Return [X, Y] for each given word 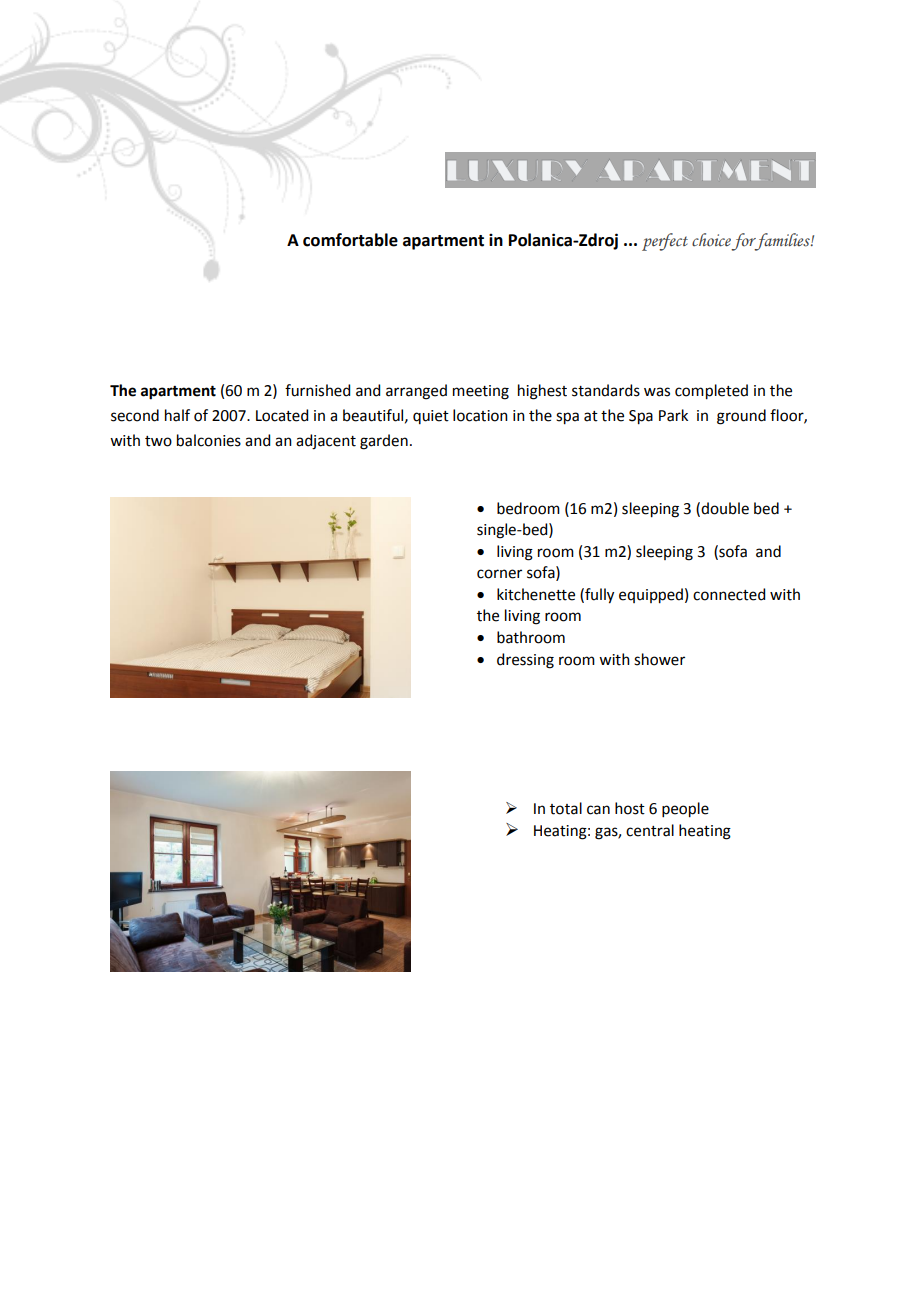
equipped [651, 596]
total [566, 808]
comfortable [350, 240]
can [598, 810]
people [685, 810]
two [158, 441]
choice [711, 240]
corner [499, 574]
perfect [665, 242]
